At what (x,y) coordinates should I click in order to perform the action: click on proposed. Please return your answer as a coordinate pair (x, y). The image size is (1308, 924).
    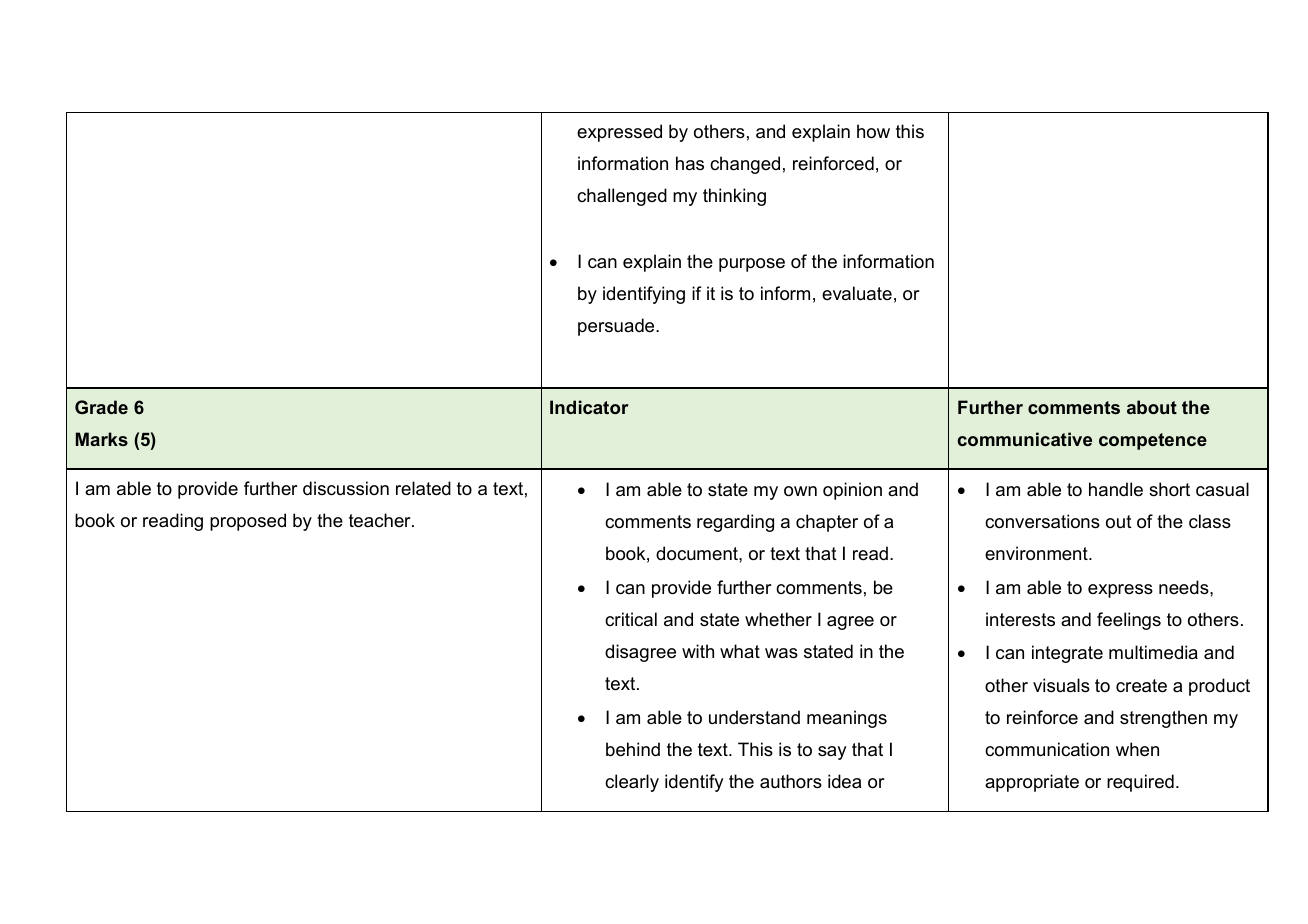
    Looking at the image, I should click on (248, 522).
